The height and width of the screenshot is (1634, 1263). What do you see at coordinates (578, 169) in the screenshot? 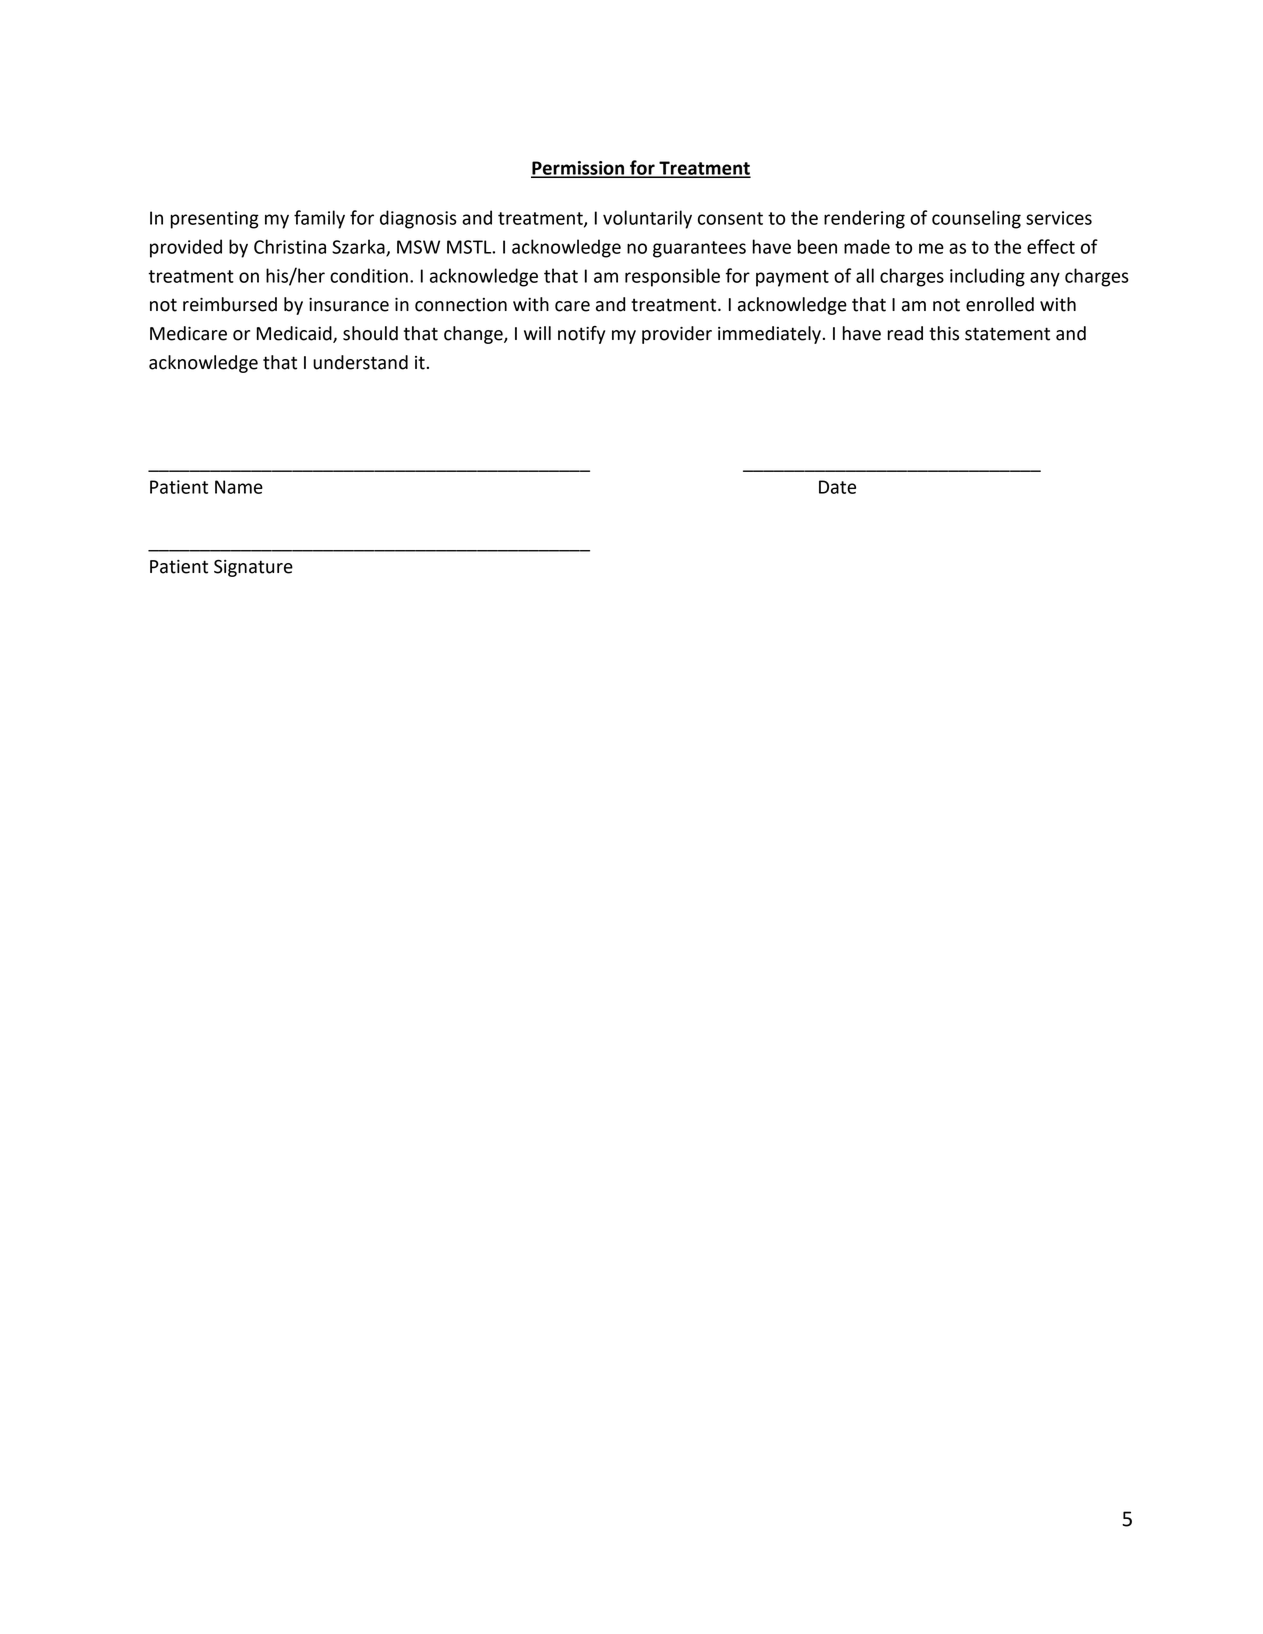
I see `Permission` at bounding box center [578, 169].
